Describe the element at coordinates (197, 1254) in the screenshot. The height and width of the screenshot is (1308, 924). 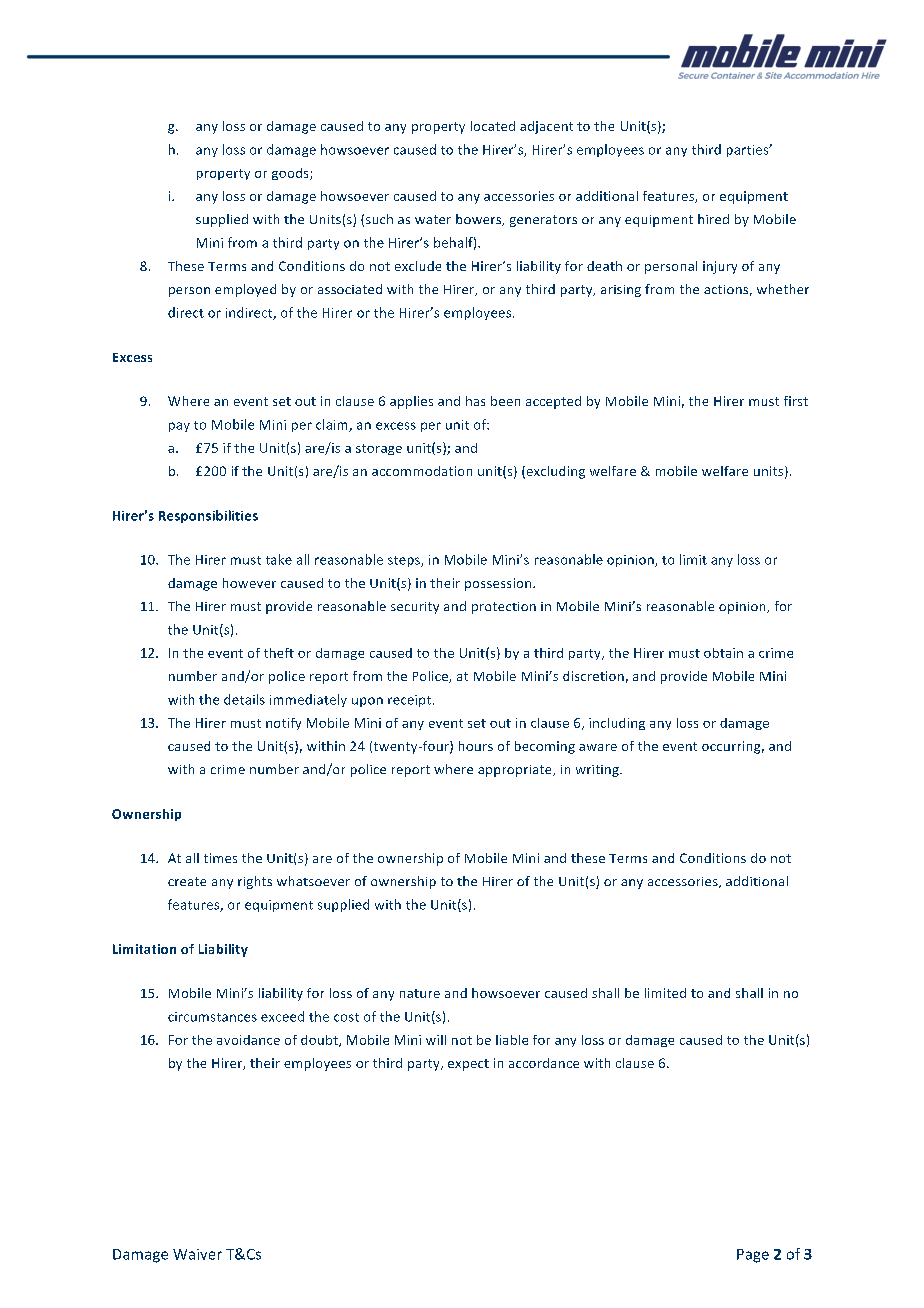
I see `Waiver` at that location.
